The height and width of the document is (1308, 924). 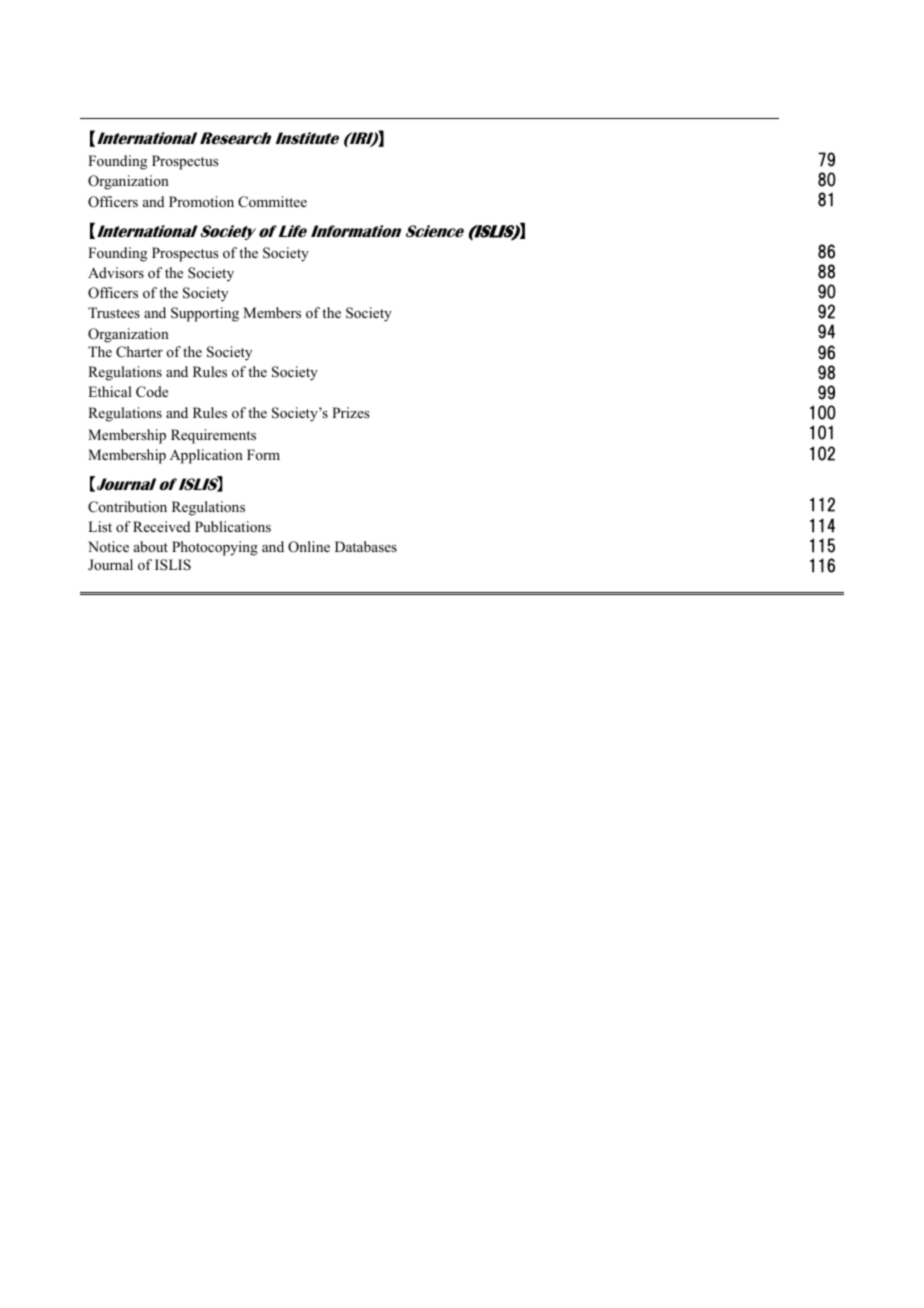 I want to click on Prizes, so click(x=350, y=412).
